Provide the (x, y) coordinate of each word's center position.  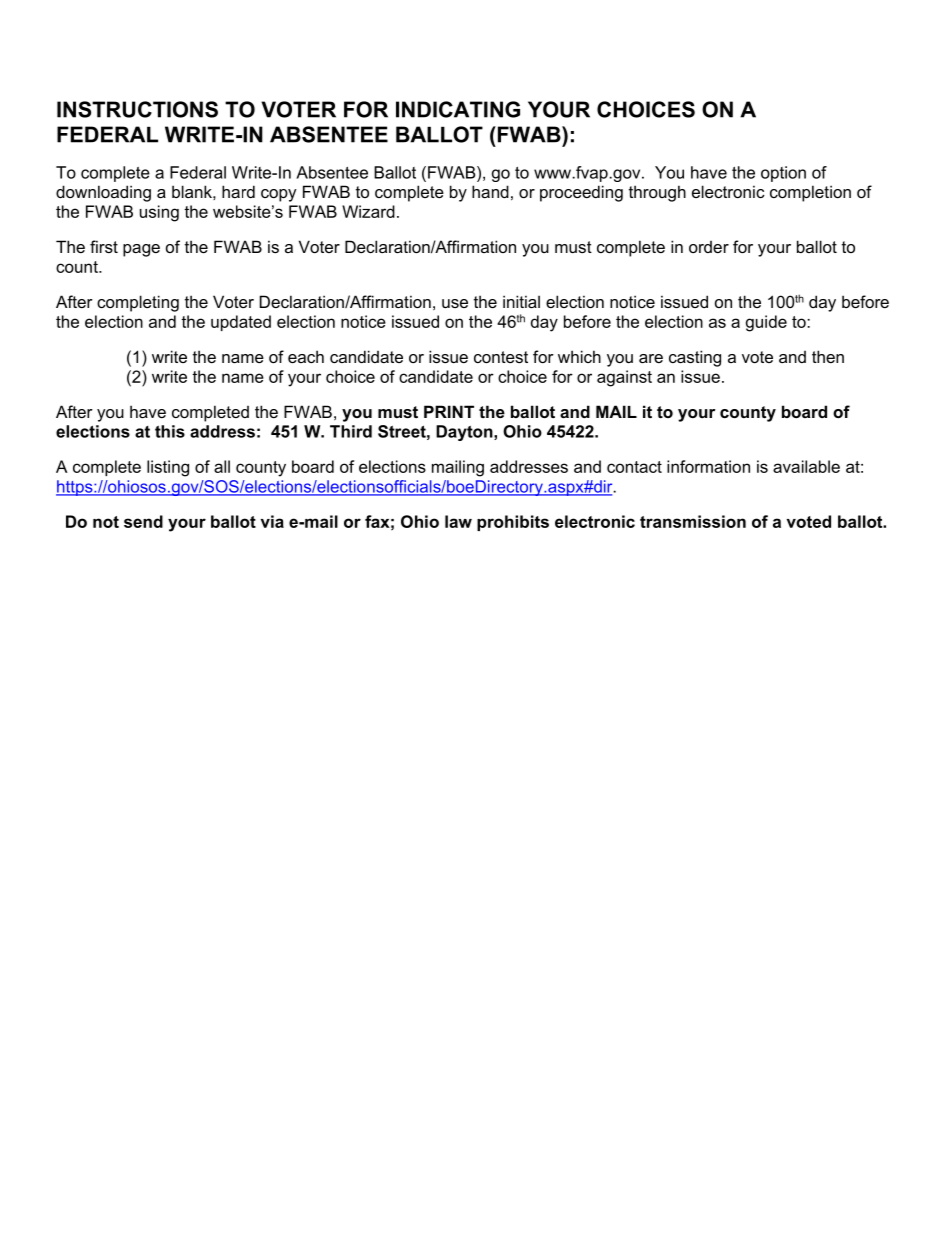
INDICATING (458, 109)
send (143, 521)
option (783, 174)
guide (766, 323)
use (455, 303)
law (458, 521)
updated (241, 323)
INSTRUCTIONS (137, 109)
